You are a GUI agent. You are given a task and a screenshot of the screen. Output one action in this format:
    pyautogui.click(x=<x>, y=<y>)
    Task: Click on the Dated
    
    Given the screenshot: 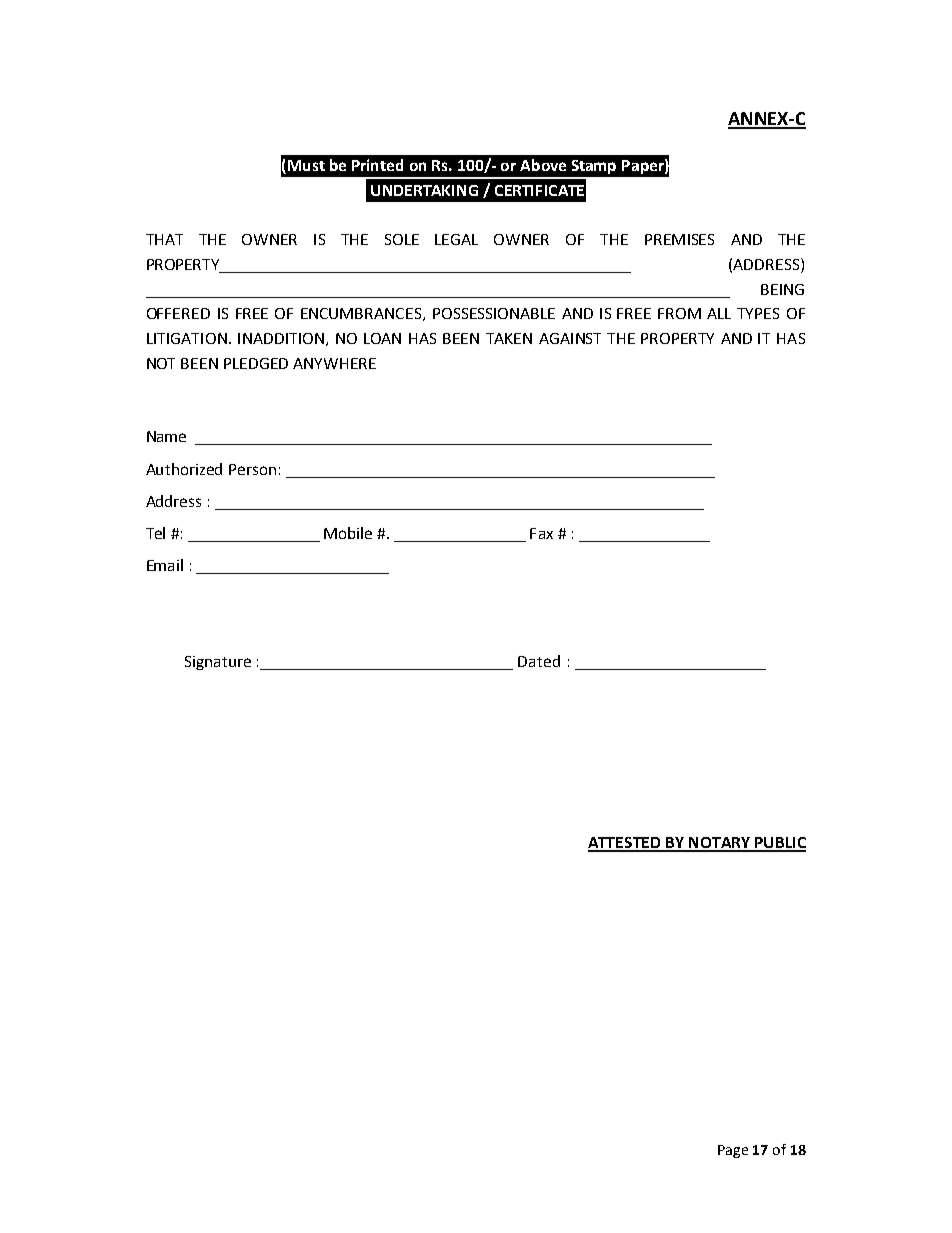 What is the action you would take?
    pyautogui.click(x=539, y=661)
